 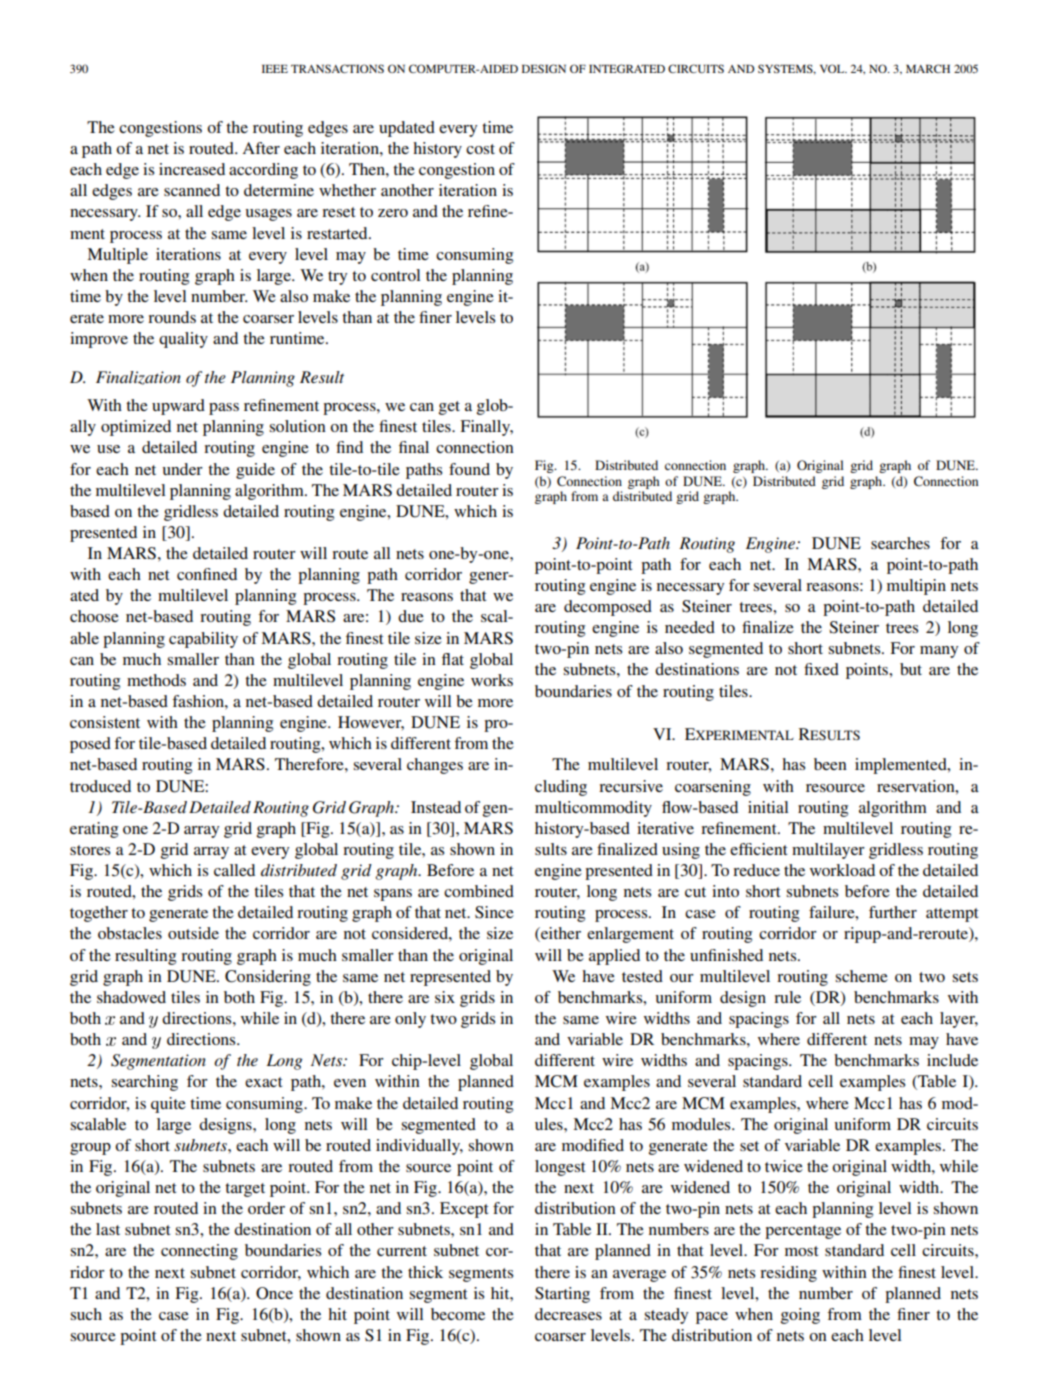 I want to click on connecting, so click(x=199, y=1252).
